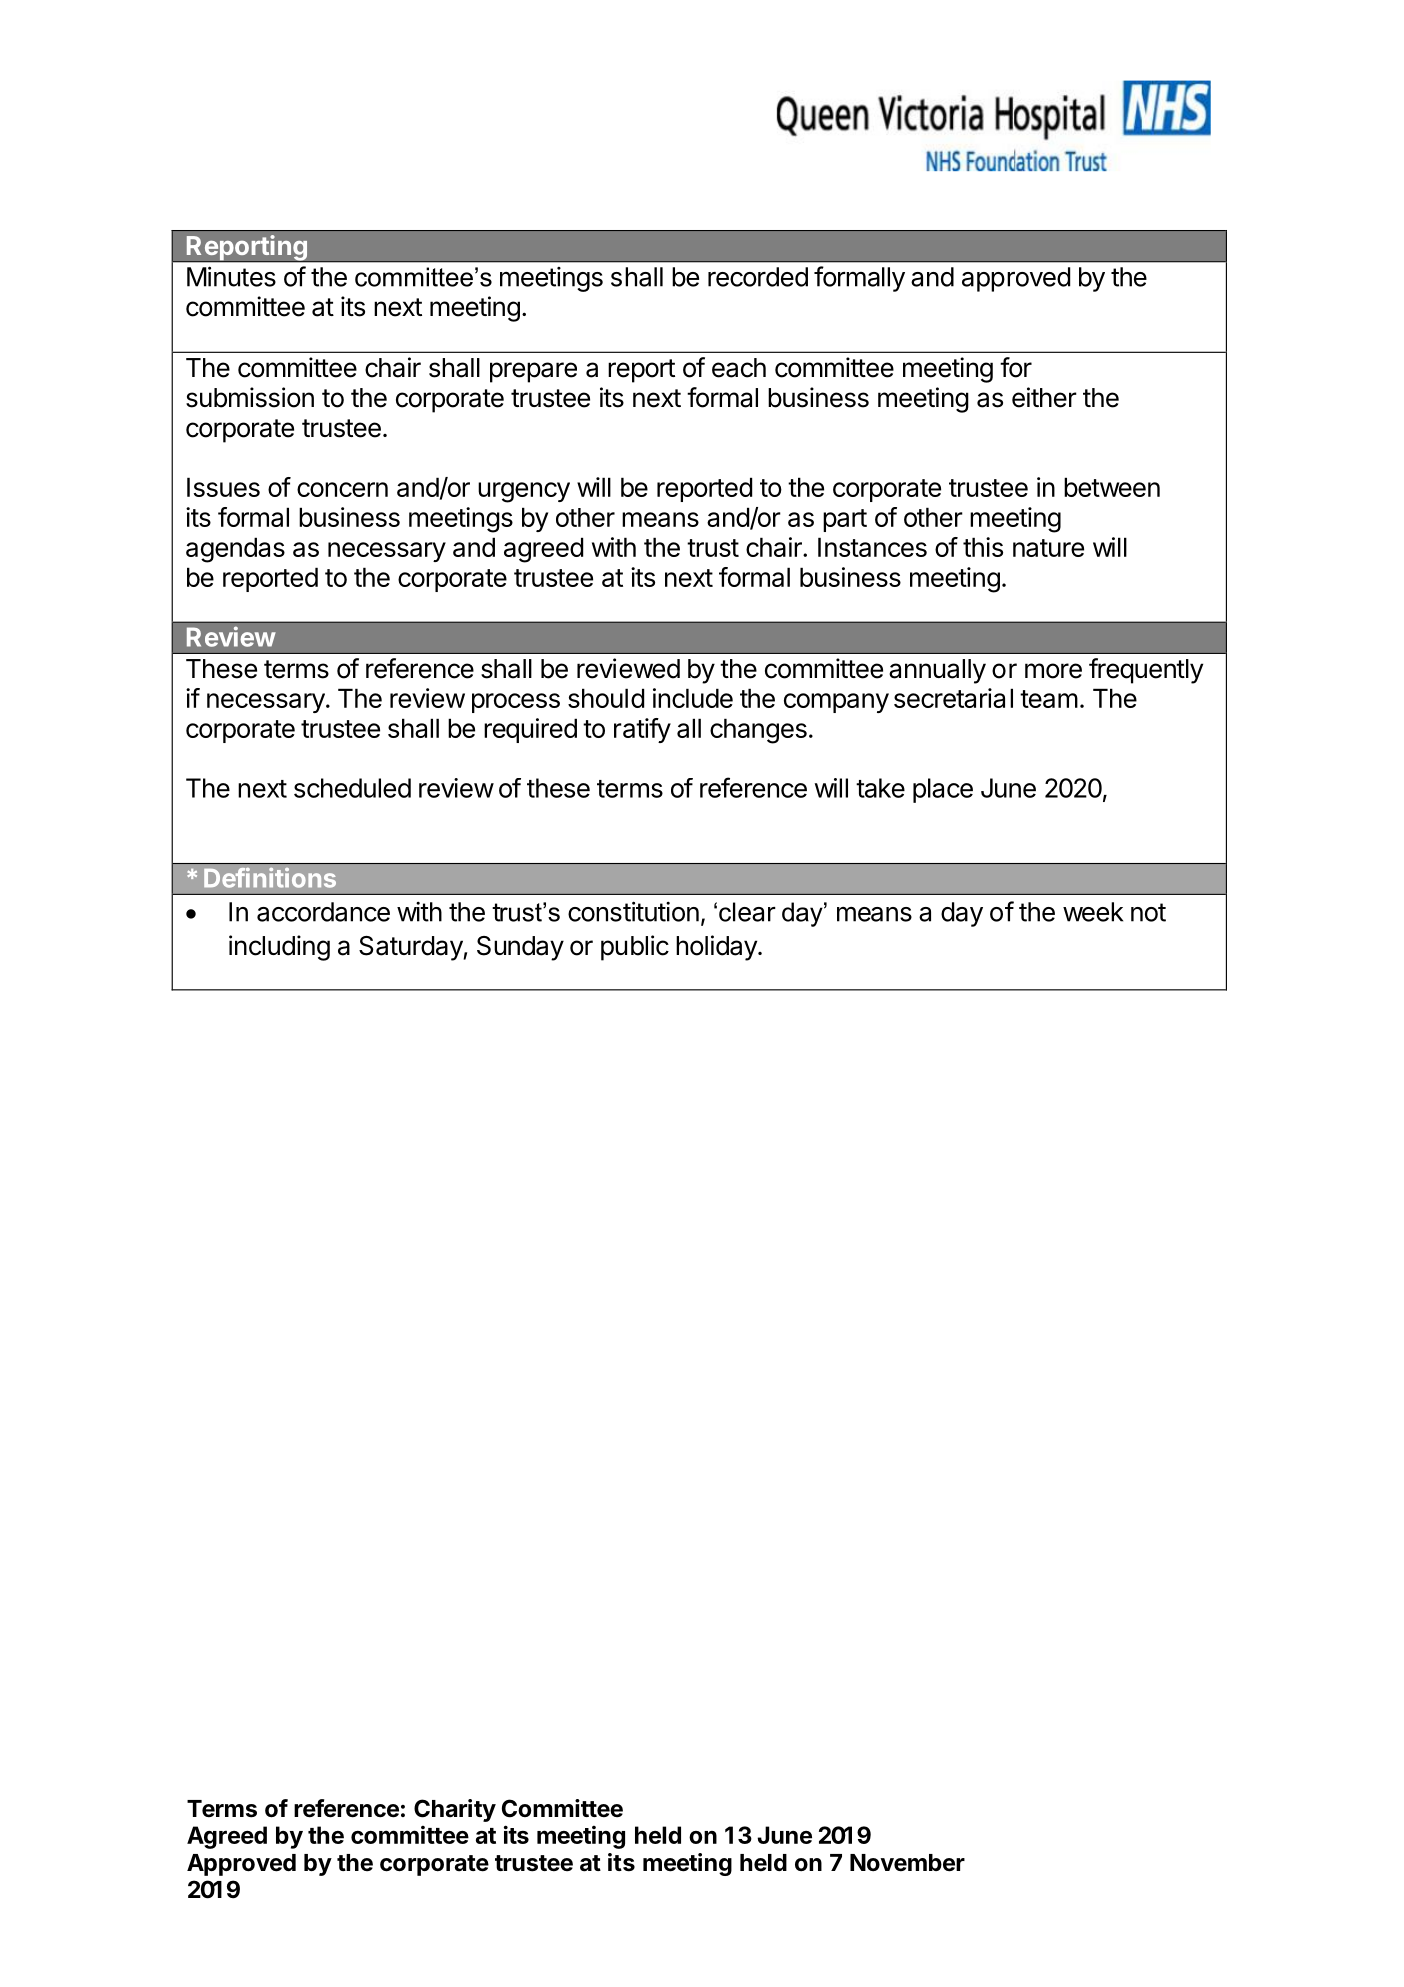  I want to click on Charity, so click(455, 1810).
